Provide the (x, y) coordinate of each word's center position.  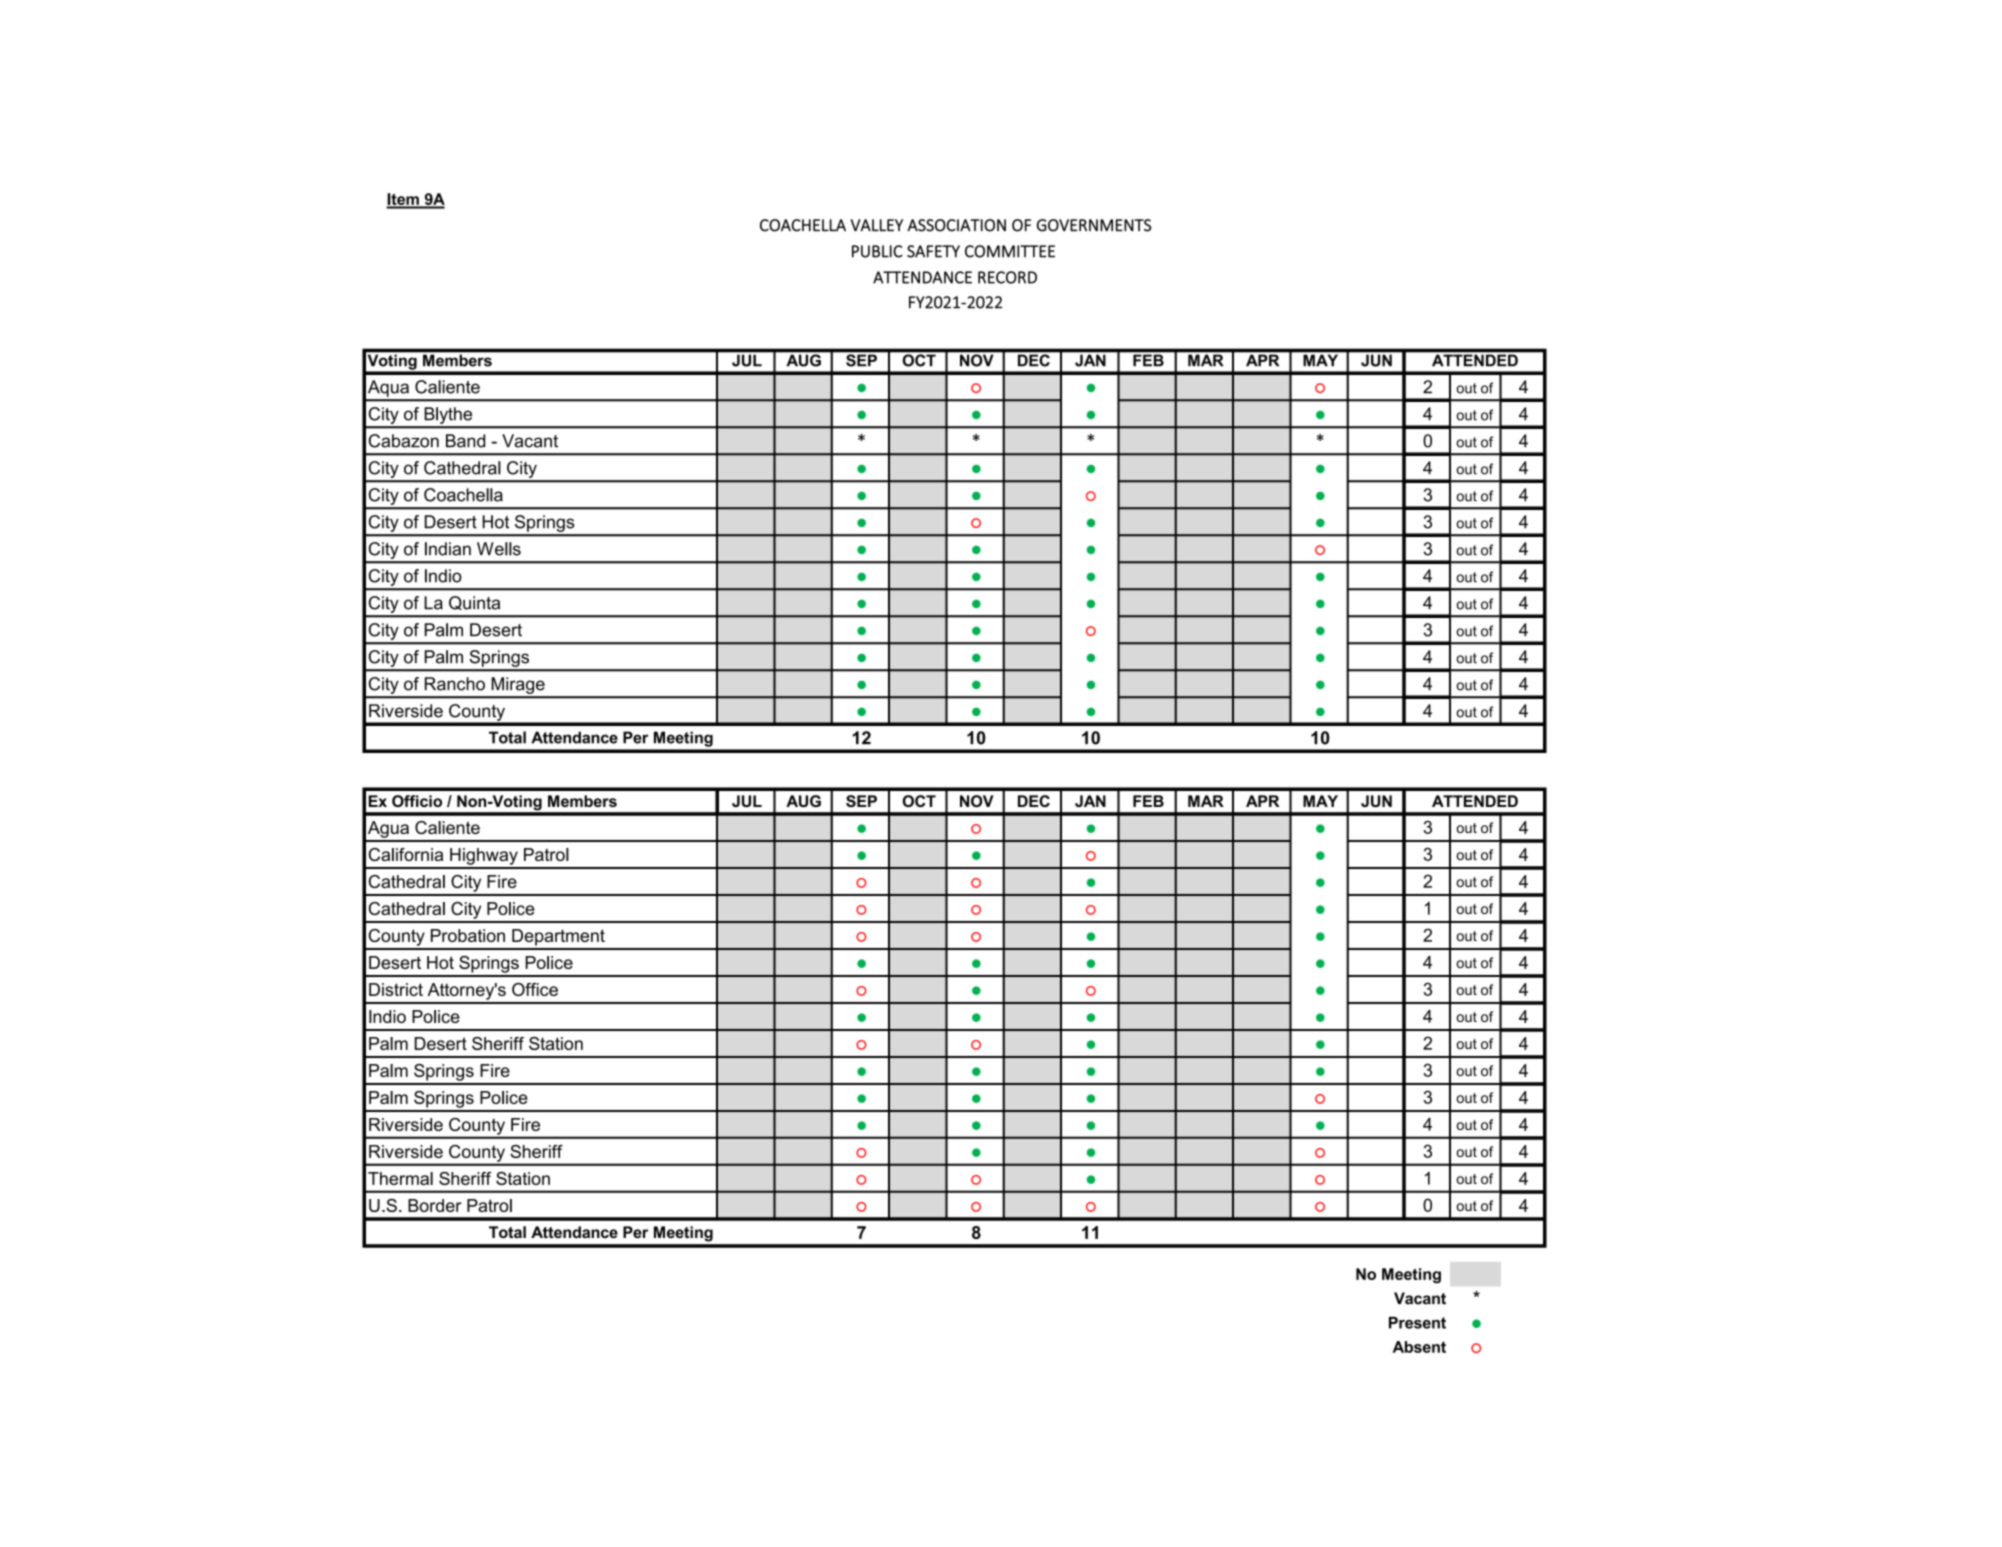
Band (465, 441)
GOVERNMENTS (1094, 225)
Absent (1419, 1347)
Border (435, 1205)
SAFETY (933, 251)
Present (1417, 1323)
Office (535, 989)
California (406, 854)
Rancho (455, 684)
